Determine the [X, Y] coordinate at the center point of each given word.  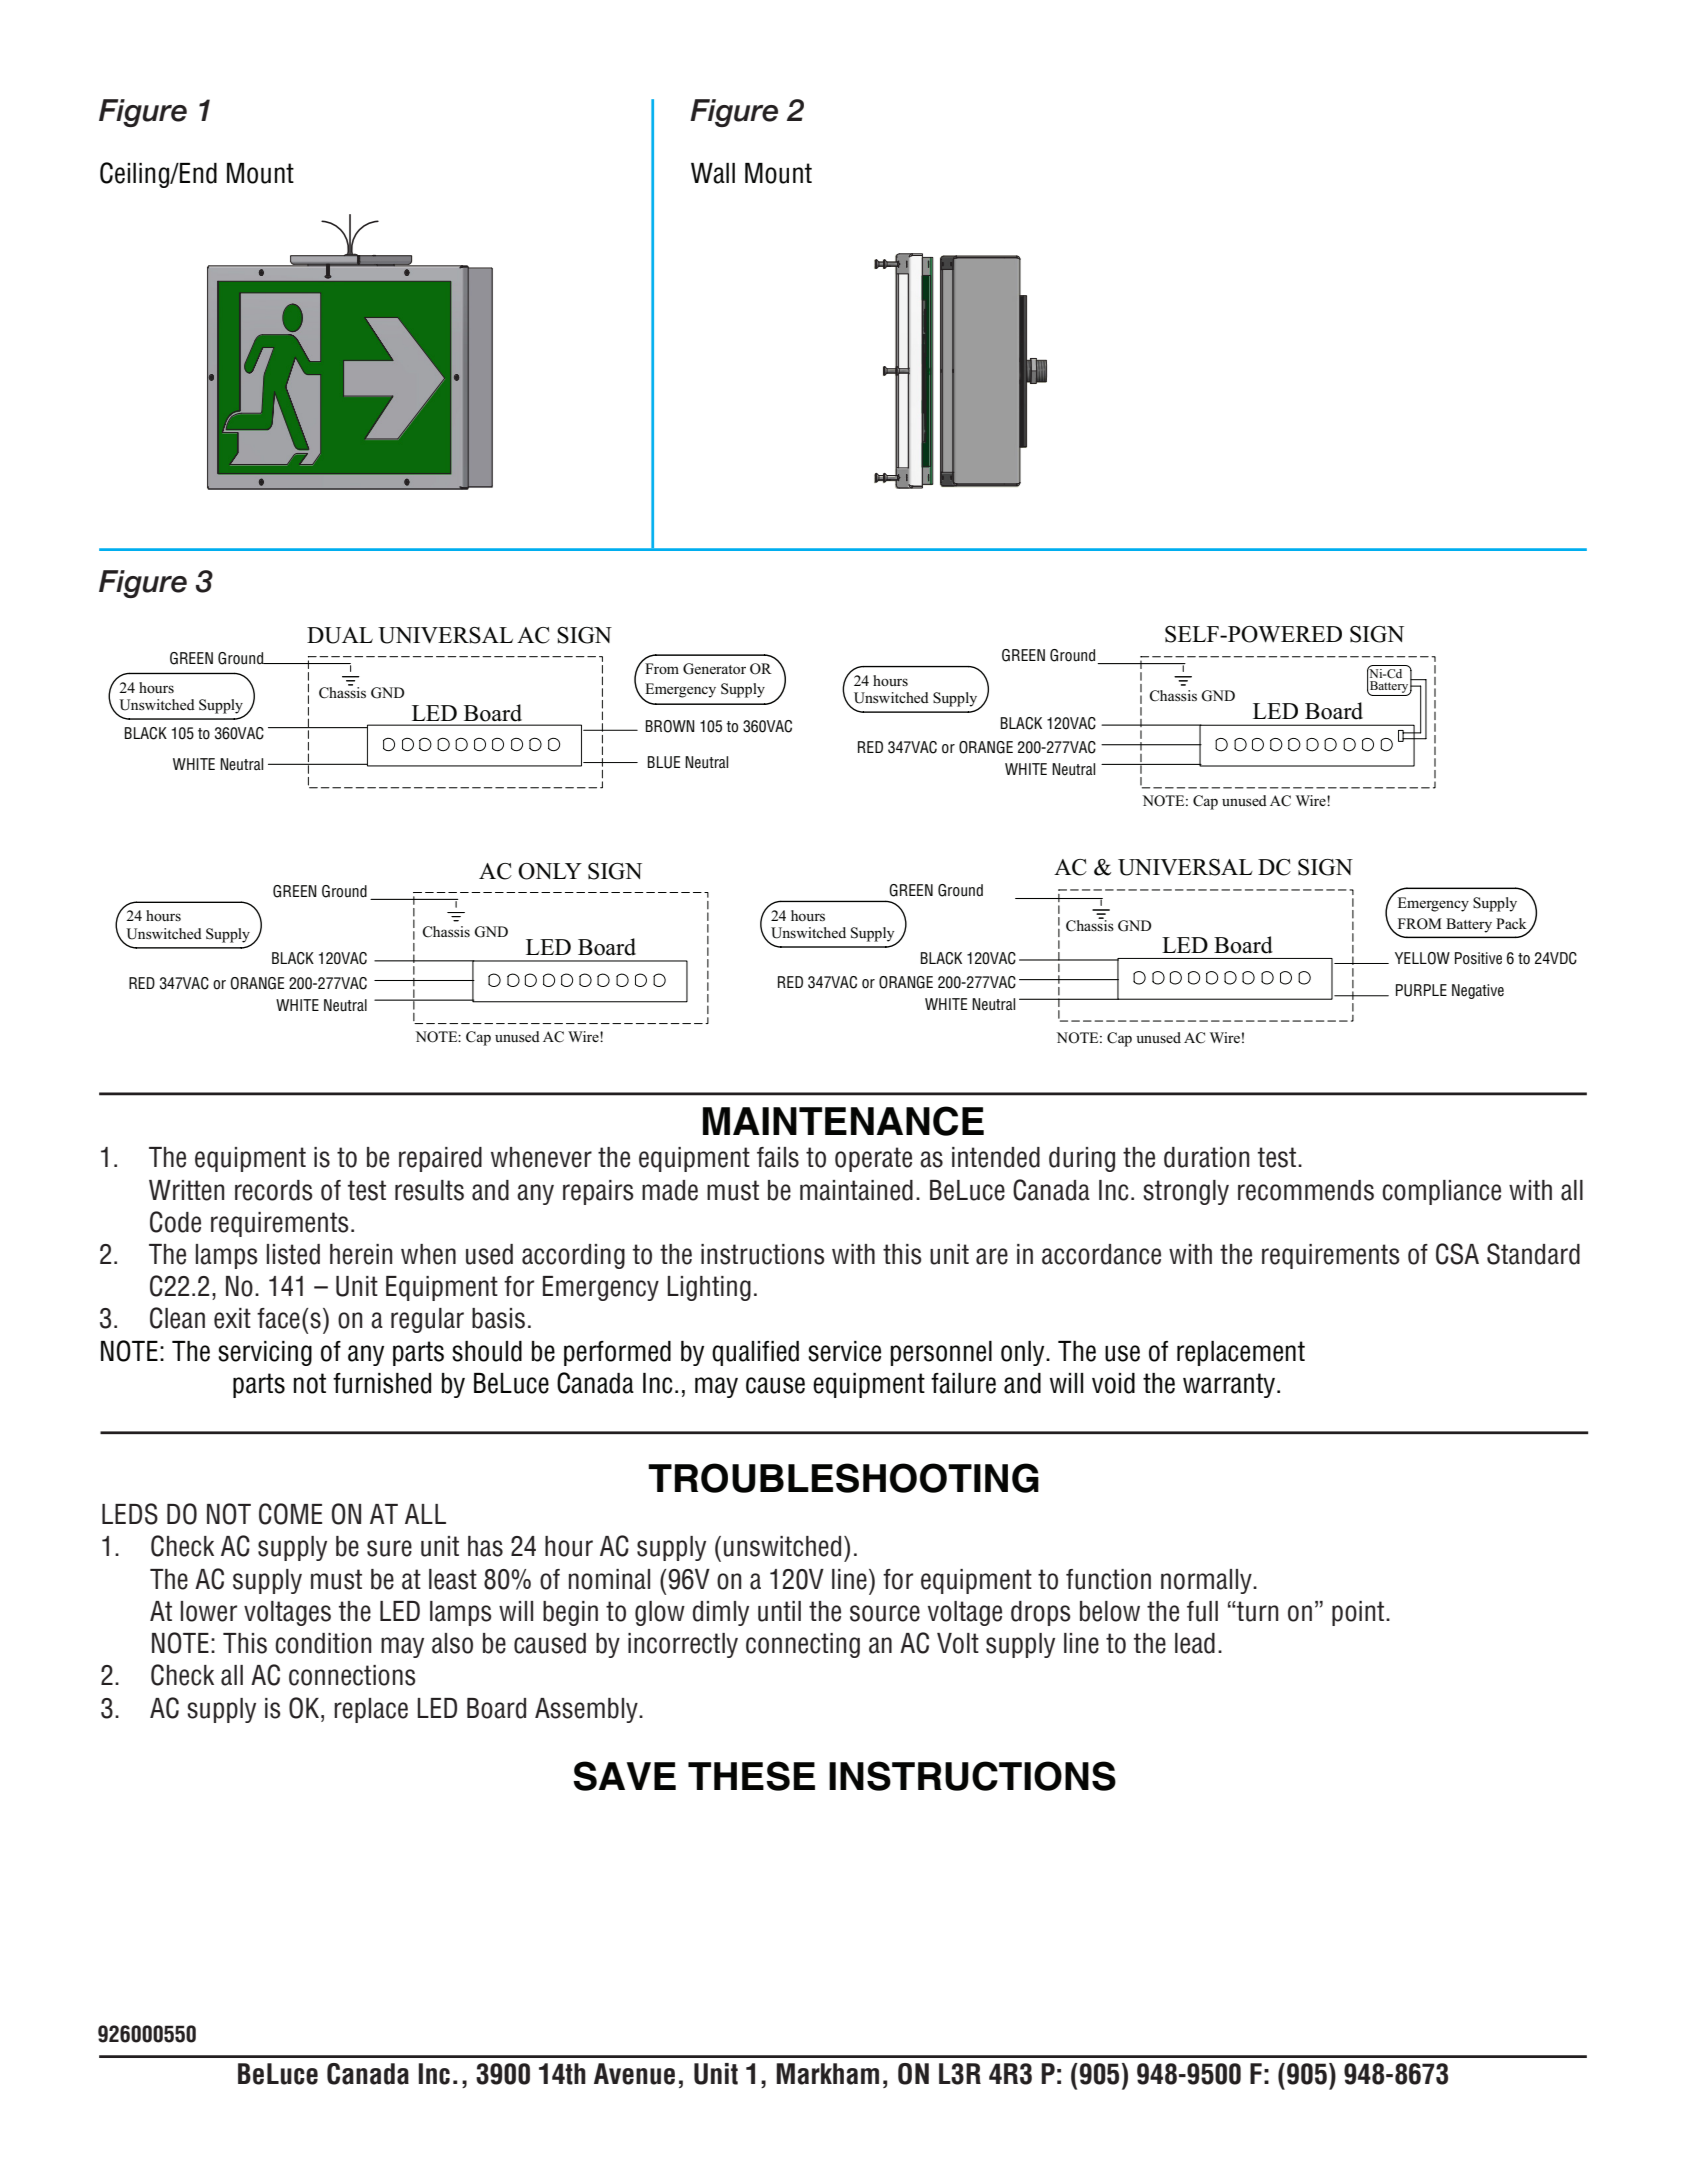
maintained [856, 1190]
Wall [713, 173]
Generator [714, 669]
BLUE [664, 762]
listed [293, 1254]
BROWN [670, 726]
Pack [1511, 923]
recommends [1306, 1190]
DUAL [340, 635]
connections [352, 1675]
